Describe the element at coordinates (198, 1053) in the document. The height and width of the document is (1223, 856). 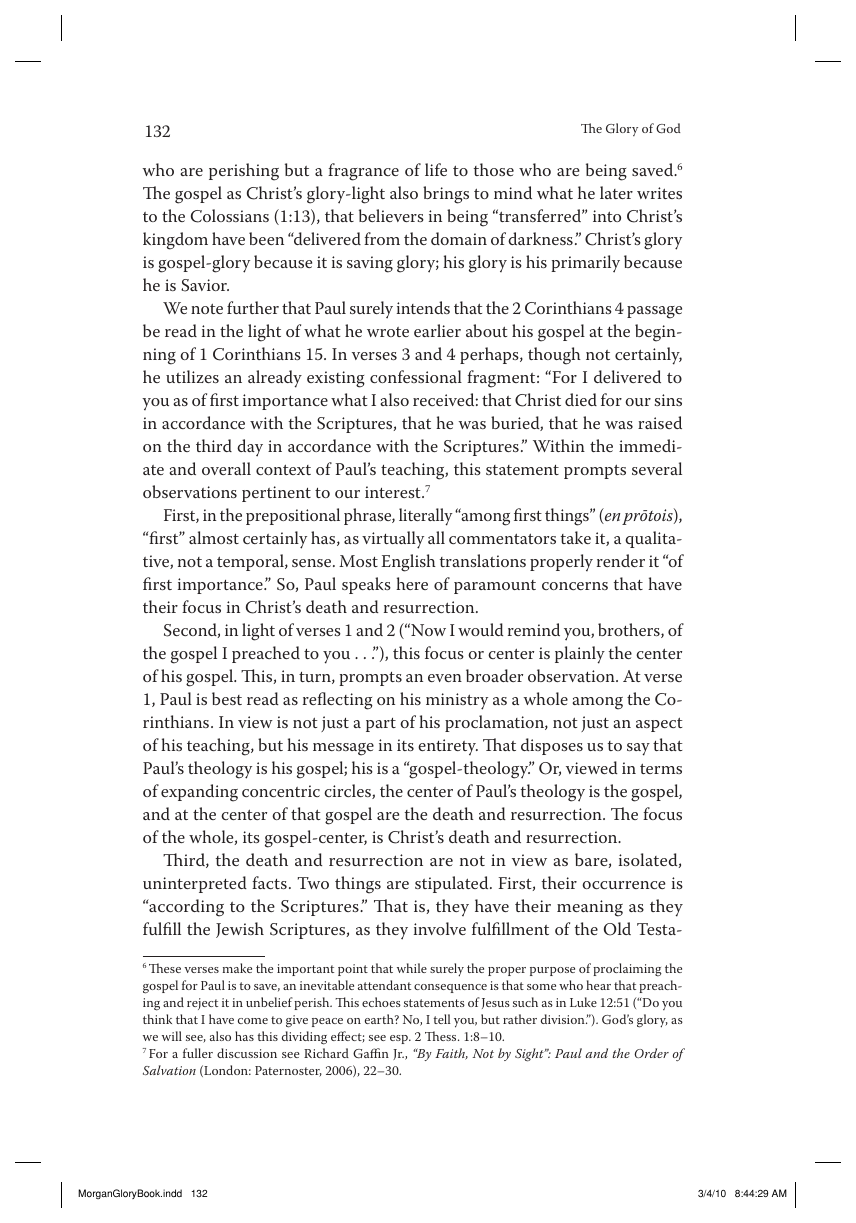
I see `fuller` at that location.
